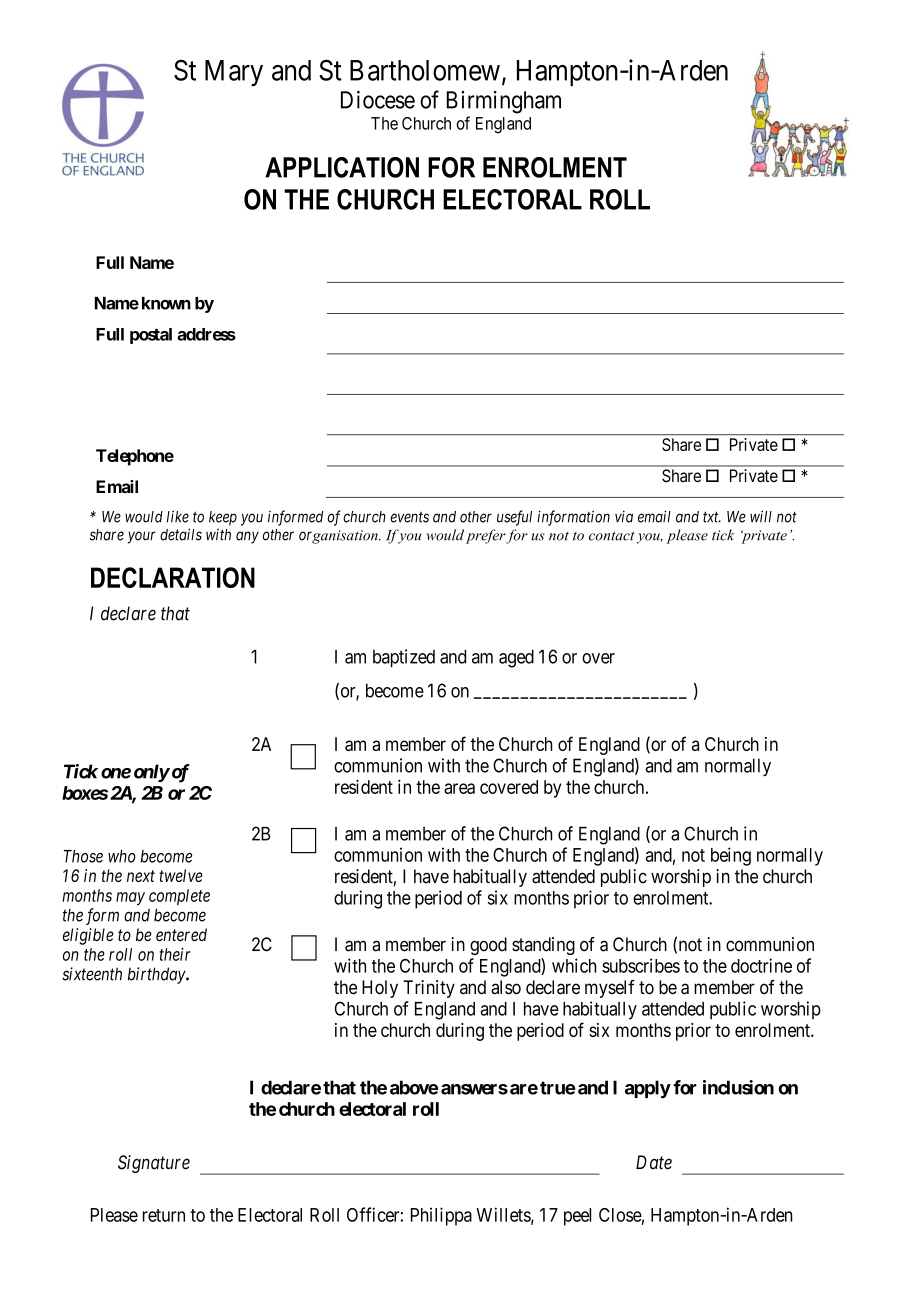  I want to click on Mary, so click(234, 73).
